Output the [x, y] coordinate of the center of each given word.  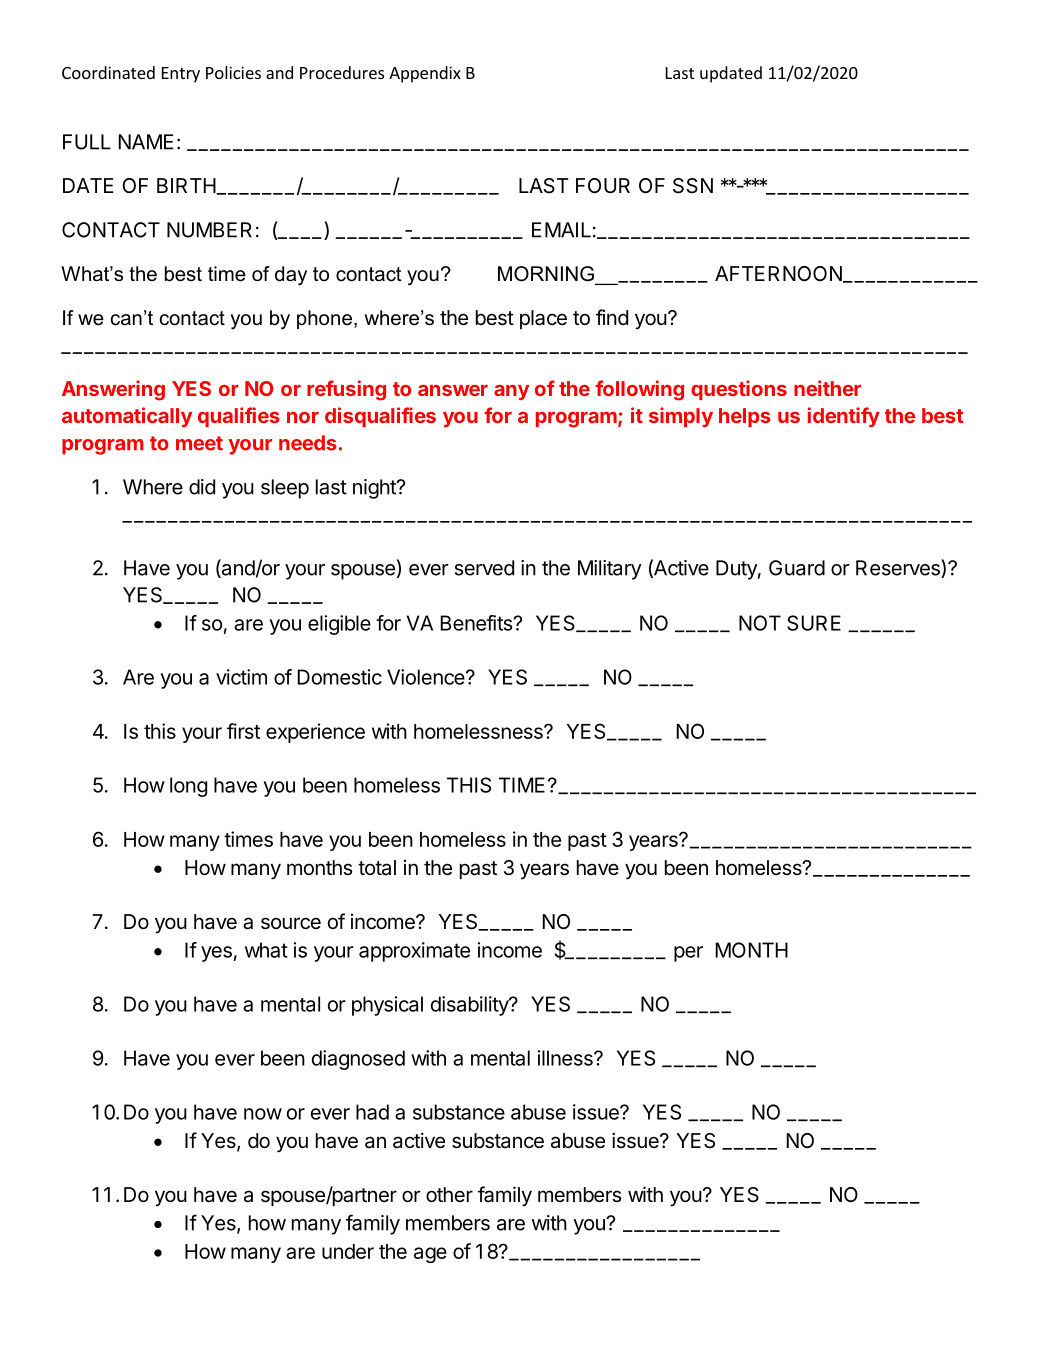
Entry [181, 75]
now [263, 1114]
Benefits [477, 623]
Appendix [425, 74]
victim [241, 677]
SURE [814, 623]
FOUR [603, 185]
